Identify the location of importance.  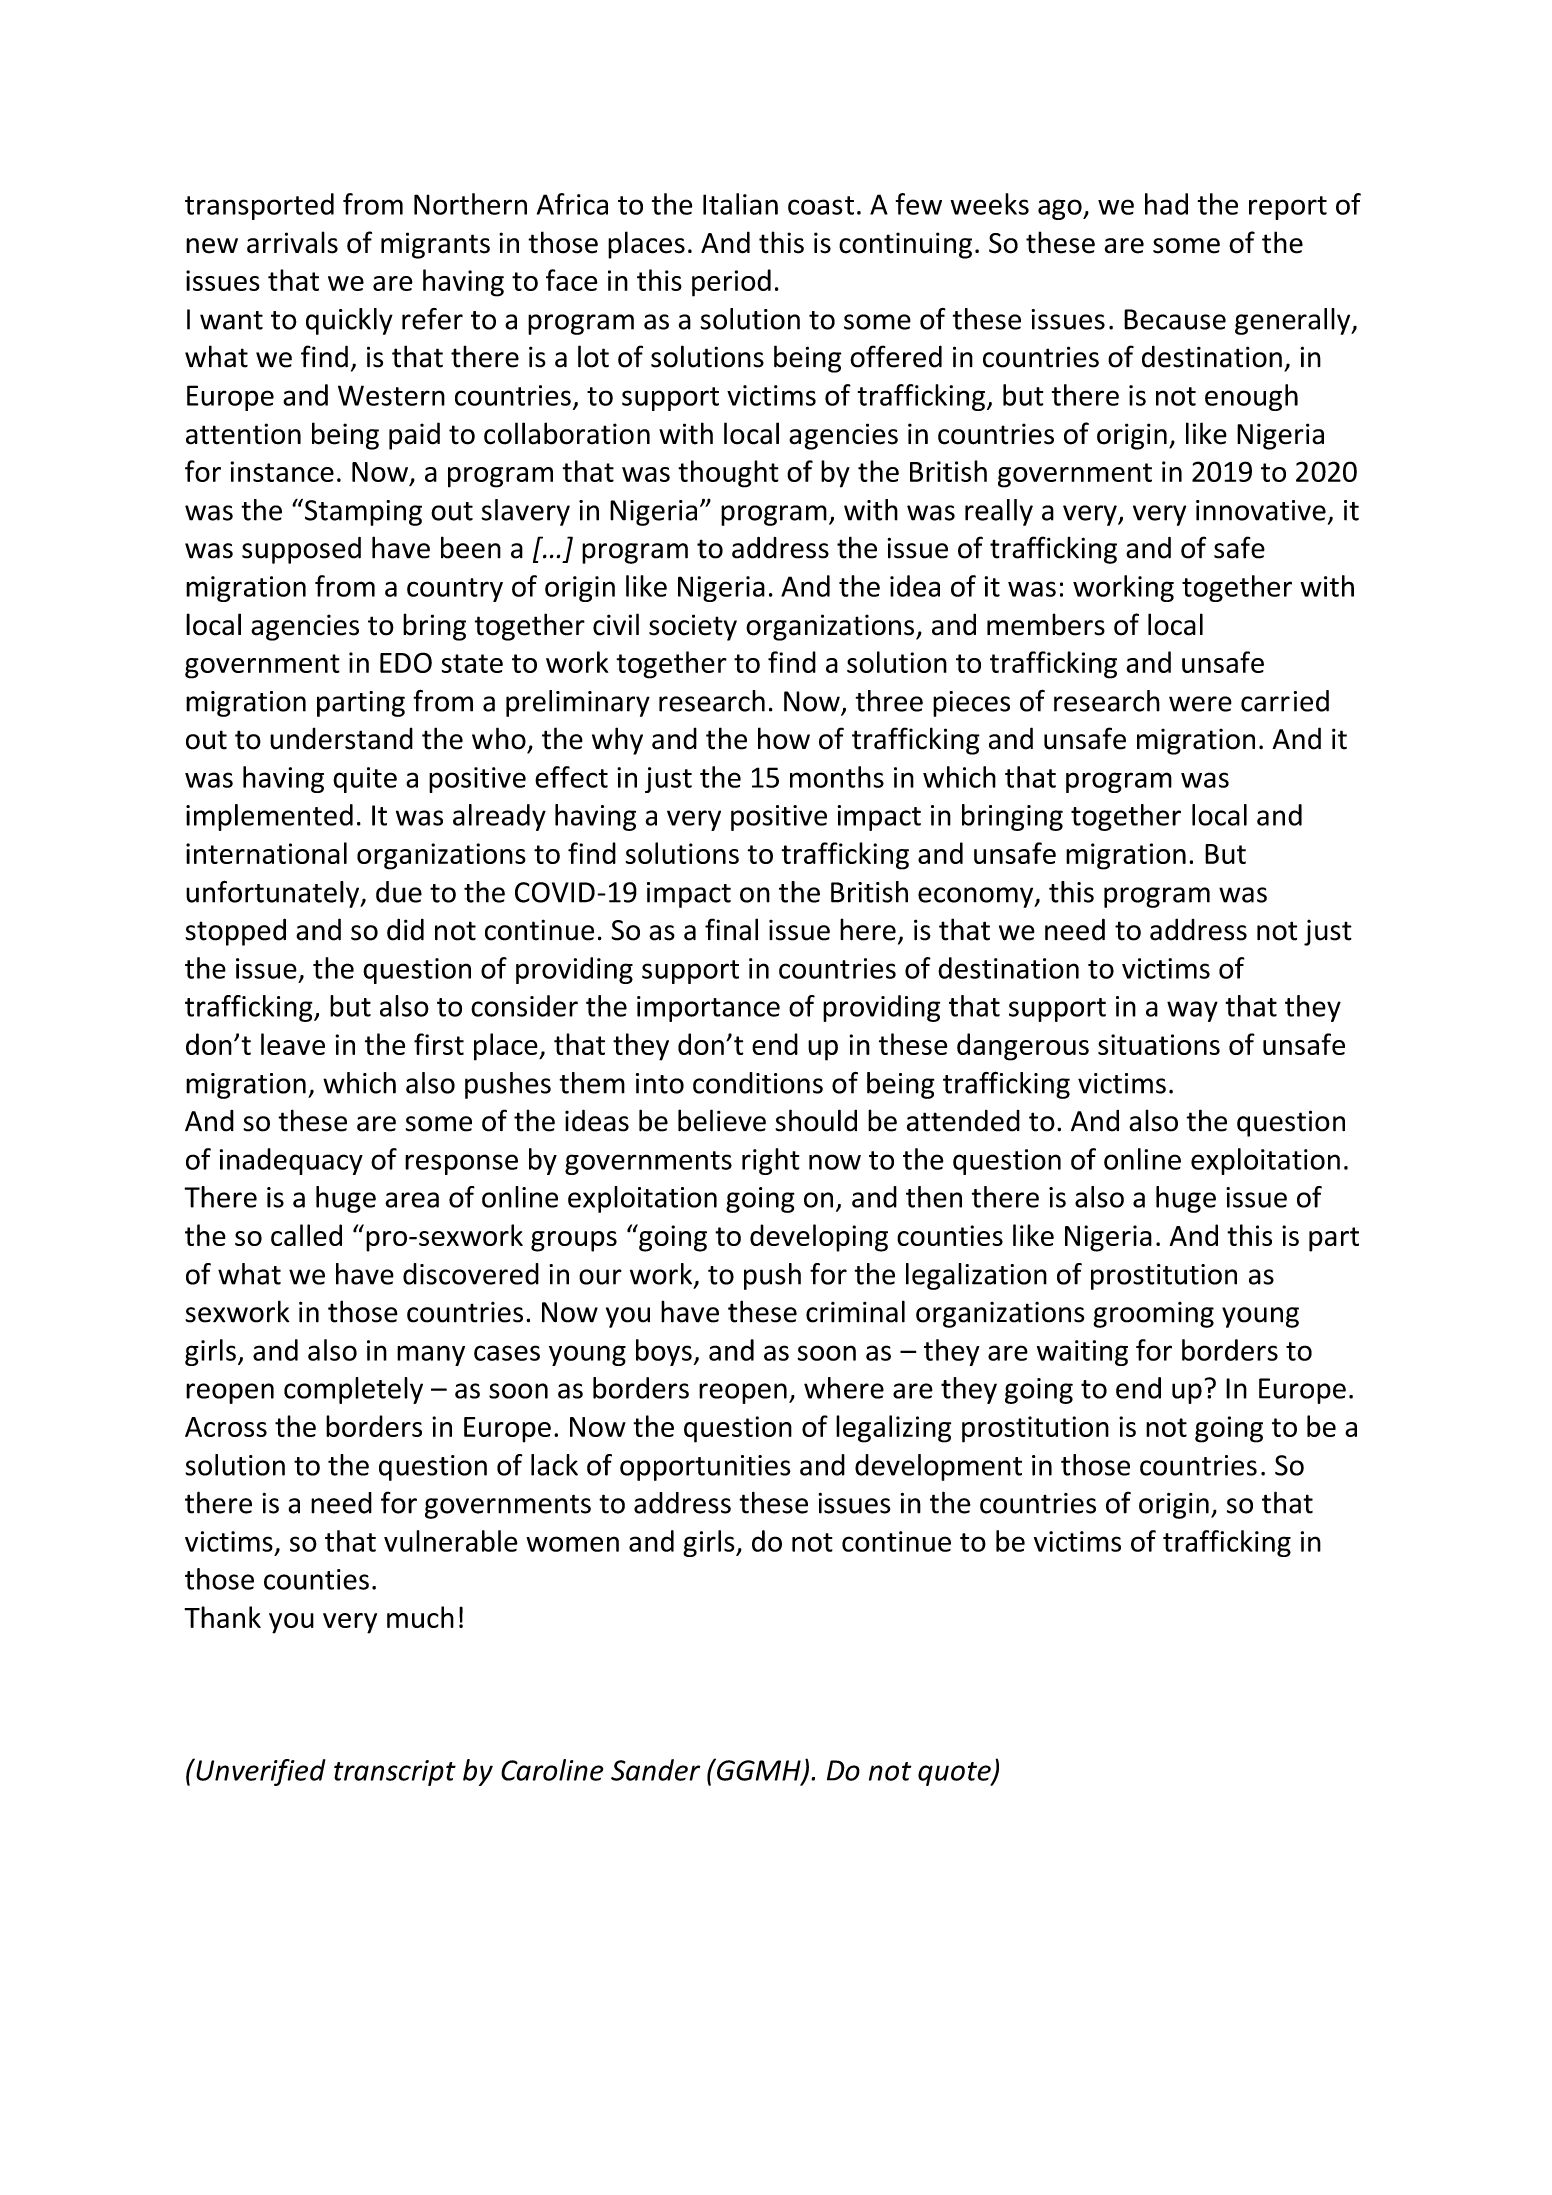
(708, 1009).
